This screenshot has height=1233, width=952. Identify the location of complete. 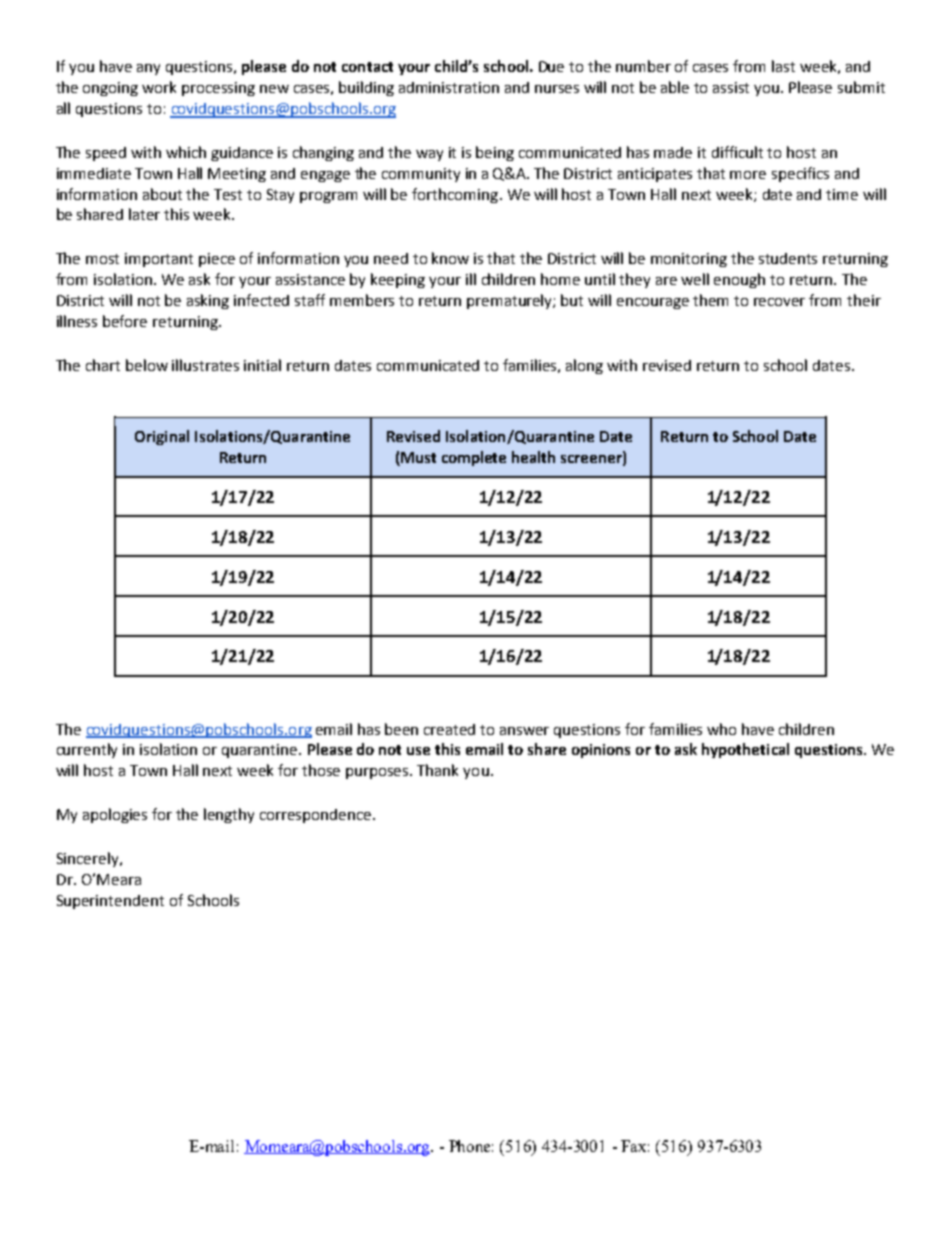
(474, 458).
